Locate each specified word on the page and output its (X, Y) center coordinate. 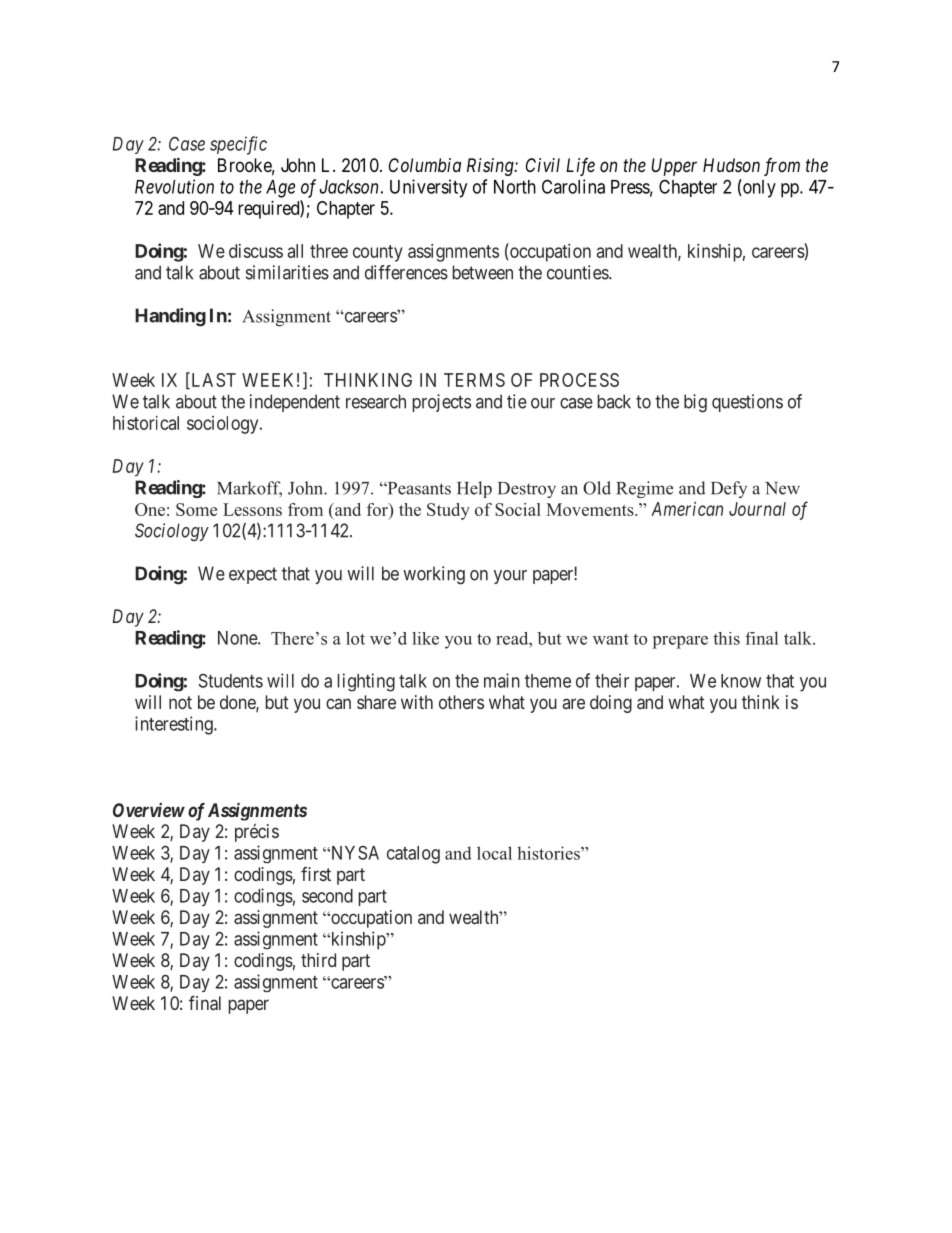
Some (196, 509)
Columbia (425, 165)
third (318, 960)
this (726, 638)
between (483, 272)
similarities (287, 272)
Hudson (731, 165)
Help (474, 489)
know (741, 681)
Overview (149, 810)
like (425, 638)
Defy (729, 489)
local (494, 853)
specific (238, 145)
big (695, 403)
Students (231, 681)
